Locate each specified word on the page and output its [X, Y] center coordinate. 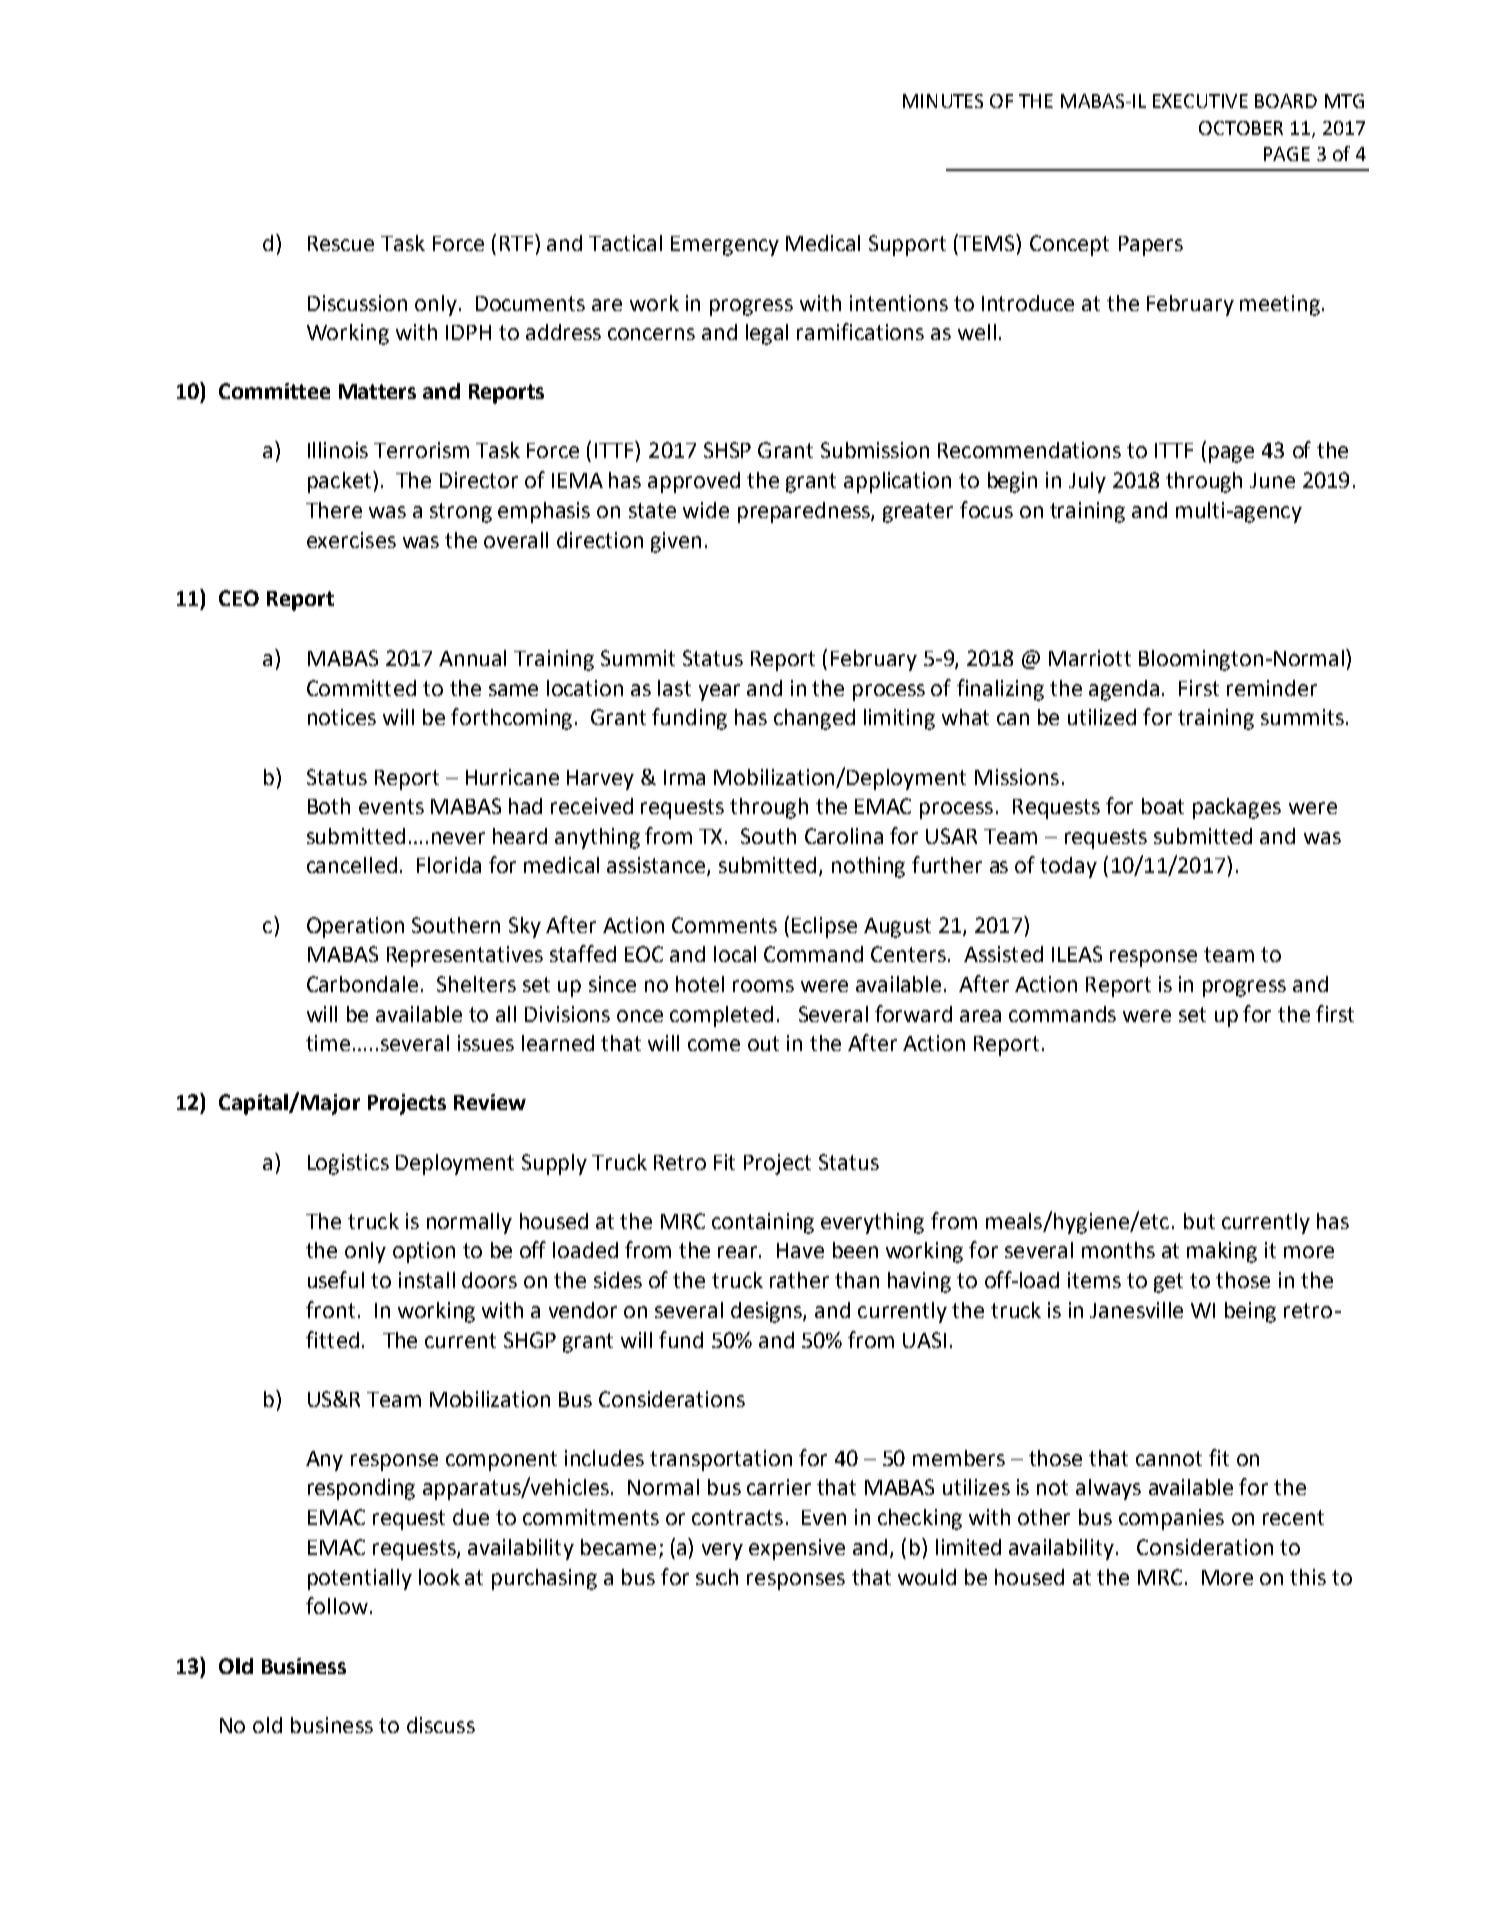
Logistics [348, 1164]
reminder [1272, 688]
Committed [361, 688]
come [714, 1045]
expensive [797, 1549]
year [719, 692]
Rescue [341, 243]
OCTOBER [1241, 128]
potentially [360, 1579]
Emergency [725, 246]
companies [1171, 1519]
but [1199, 1221]
